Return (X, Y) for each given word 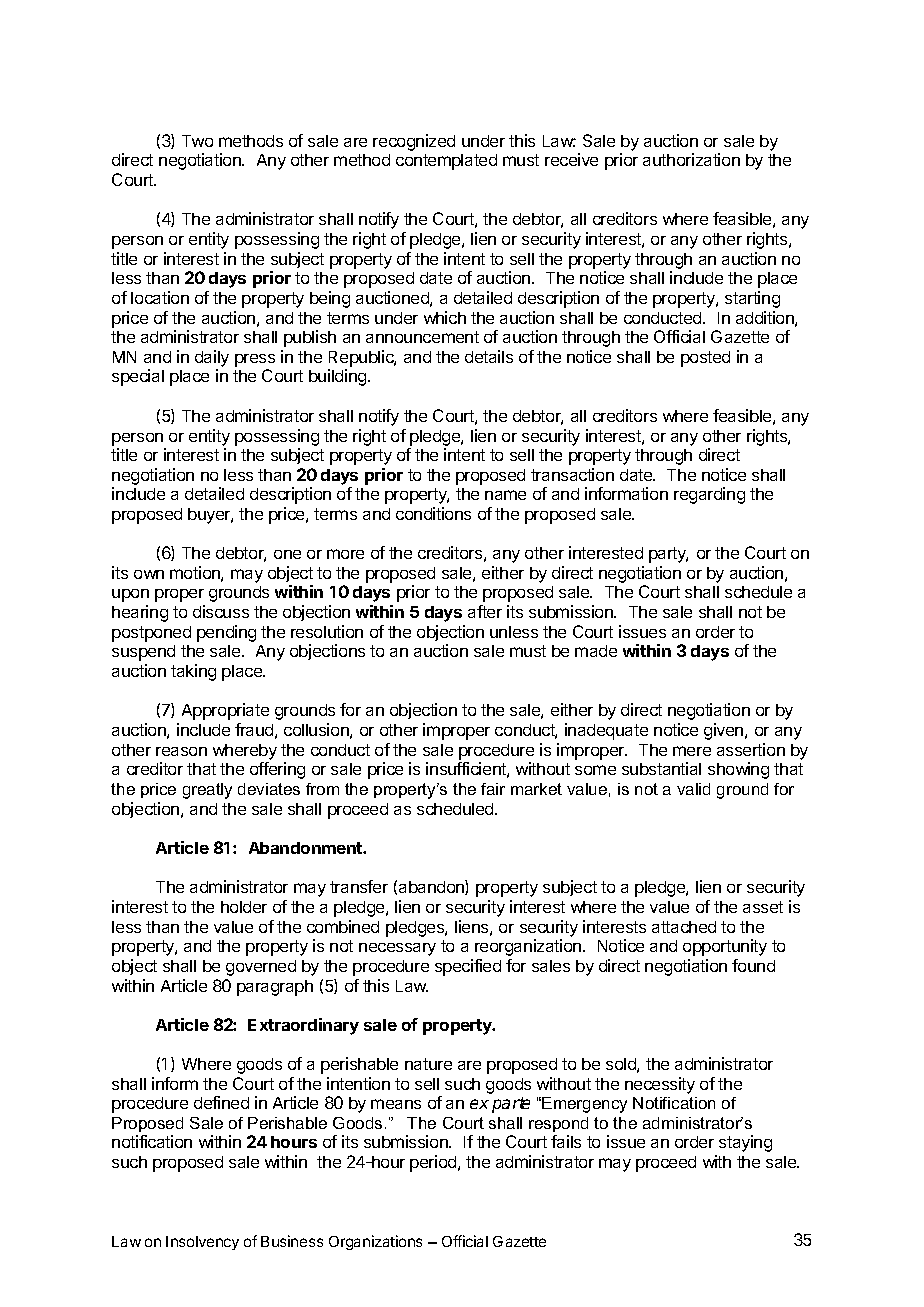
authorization (691, 159)
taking (193, 672)
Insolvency (202, 1243)
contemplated (446, 162)
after (485, 611)
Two (197, 141)
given (725, 731)
